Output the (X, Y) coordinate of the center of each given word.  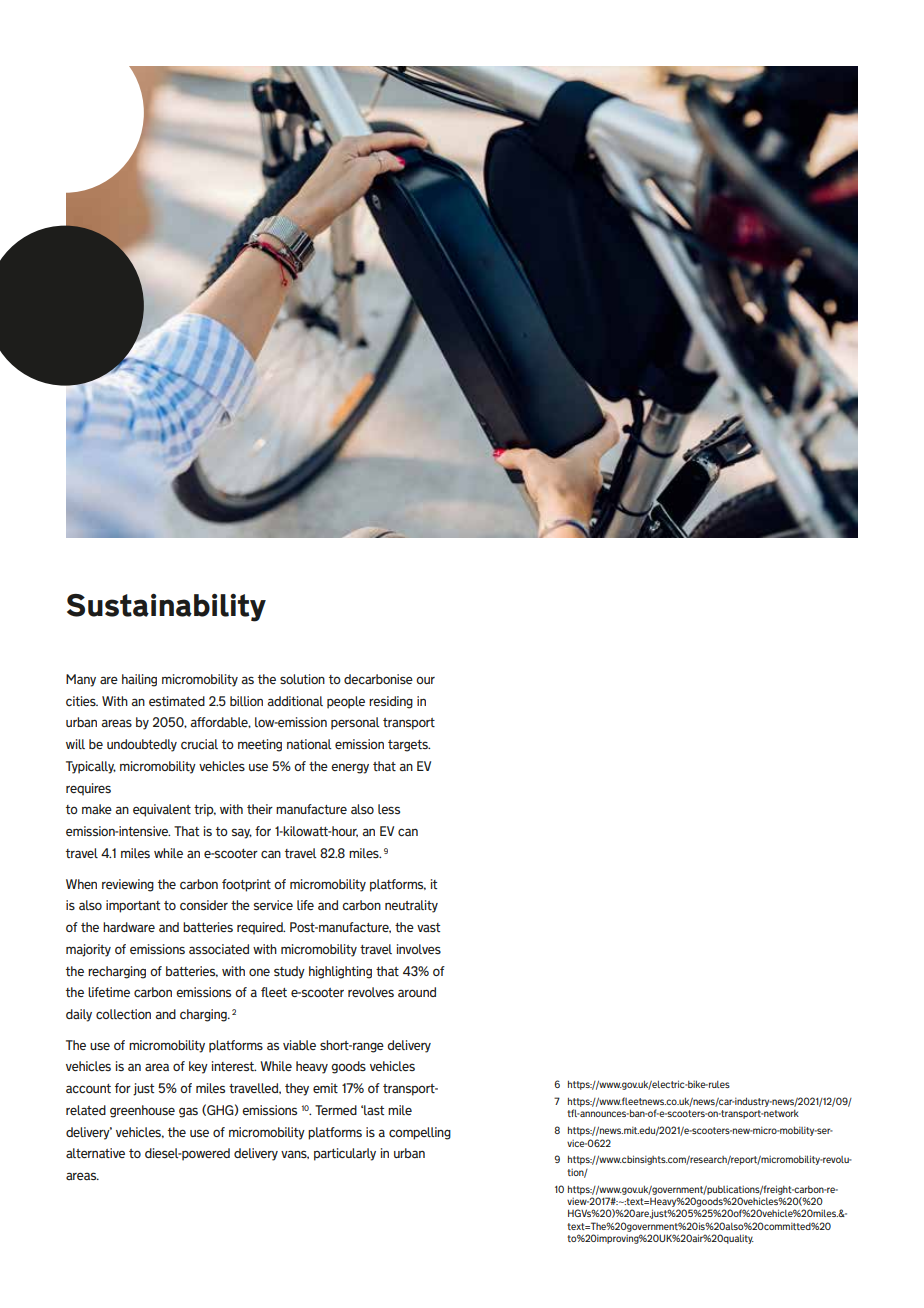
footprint (246, 885)
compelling (420, 1133)
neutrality (411, 906)
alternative (95, 1153)
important (133, 906)
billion (246, 701)
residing (391, 702)
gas (188, 1112)
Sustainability (166, 608)
